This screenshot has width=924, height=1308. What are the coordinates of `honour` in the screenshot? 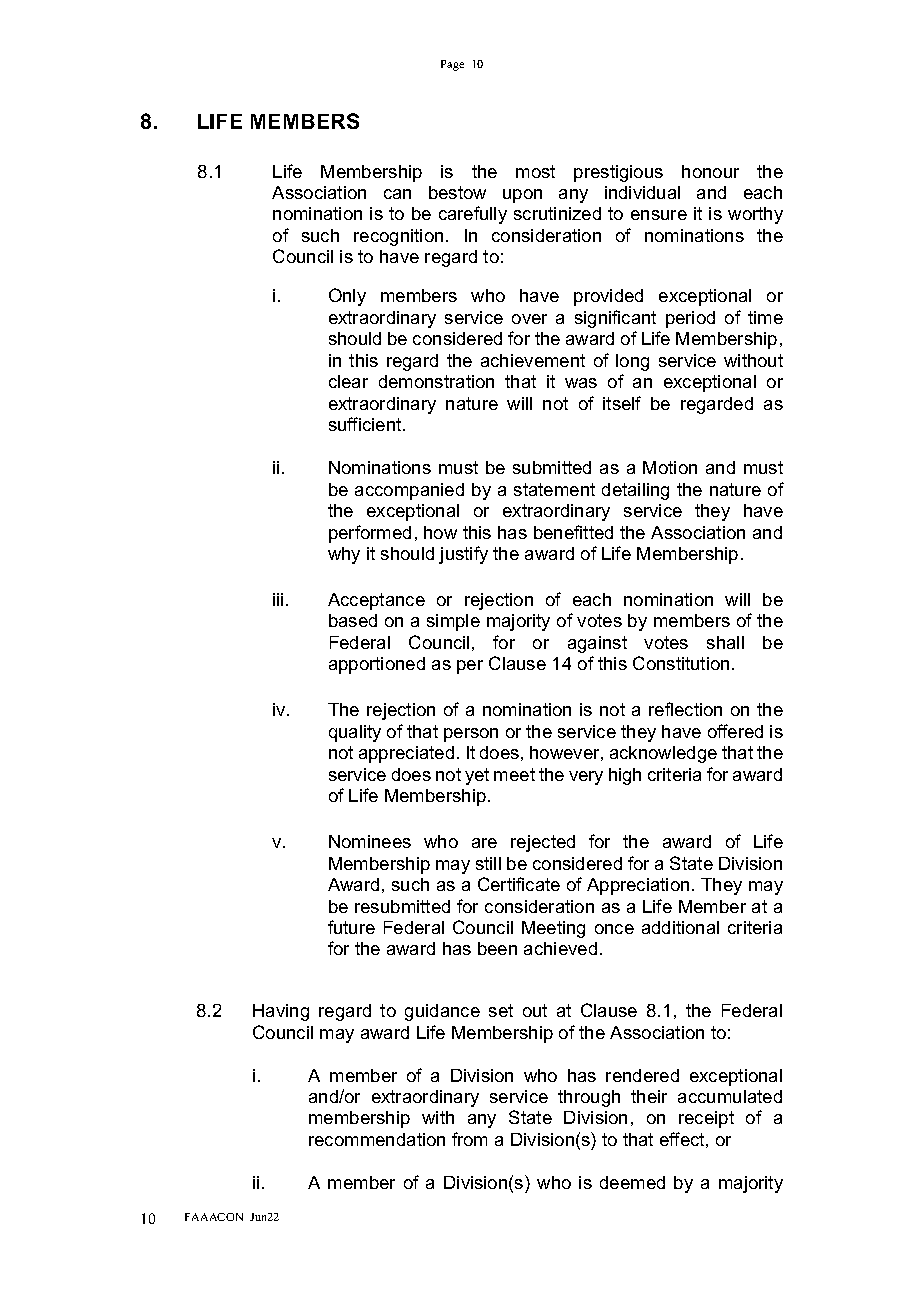 It's located at (710, 171).
